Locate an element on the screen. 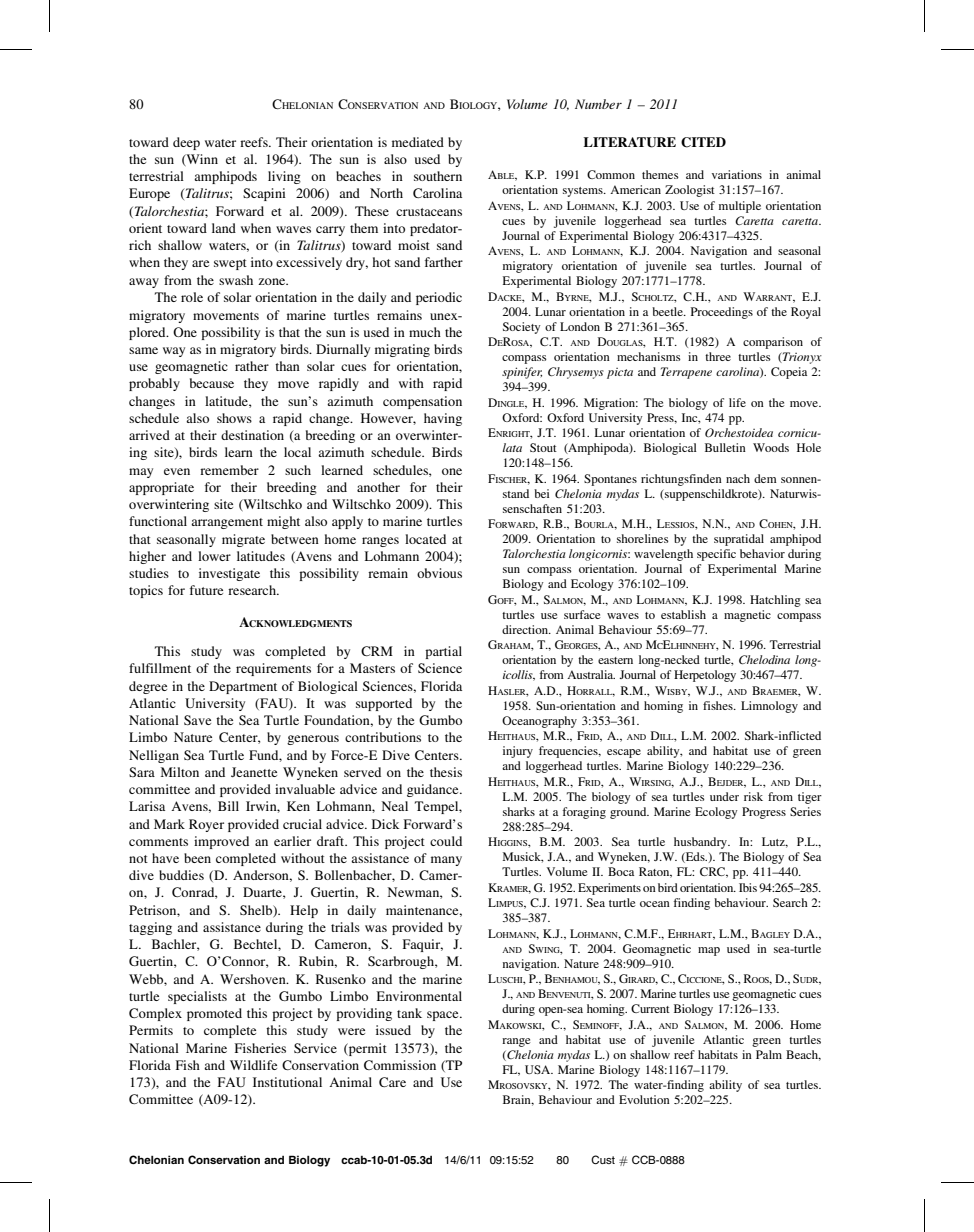 The width and height of the screenshot is (974, 1232). having is located at coordinates (443, 419).
